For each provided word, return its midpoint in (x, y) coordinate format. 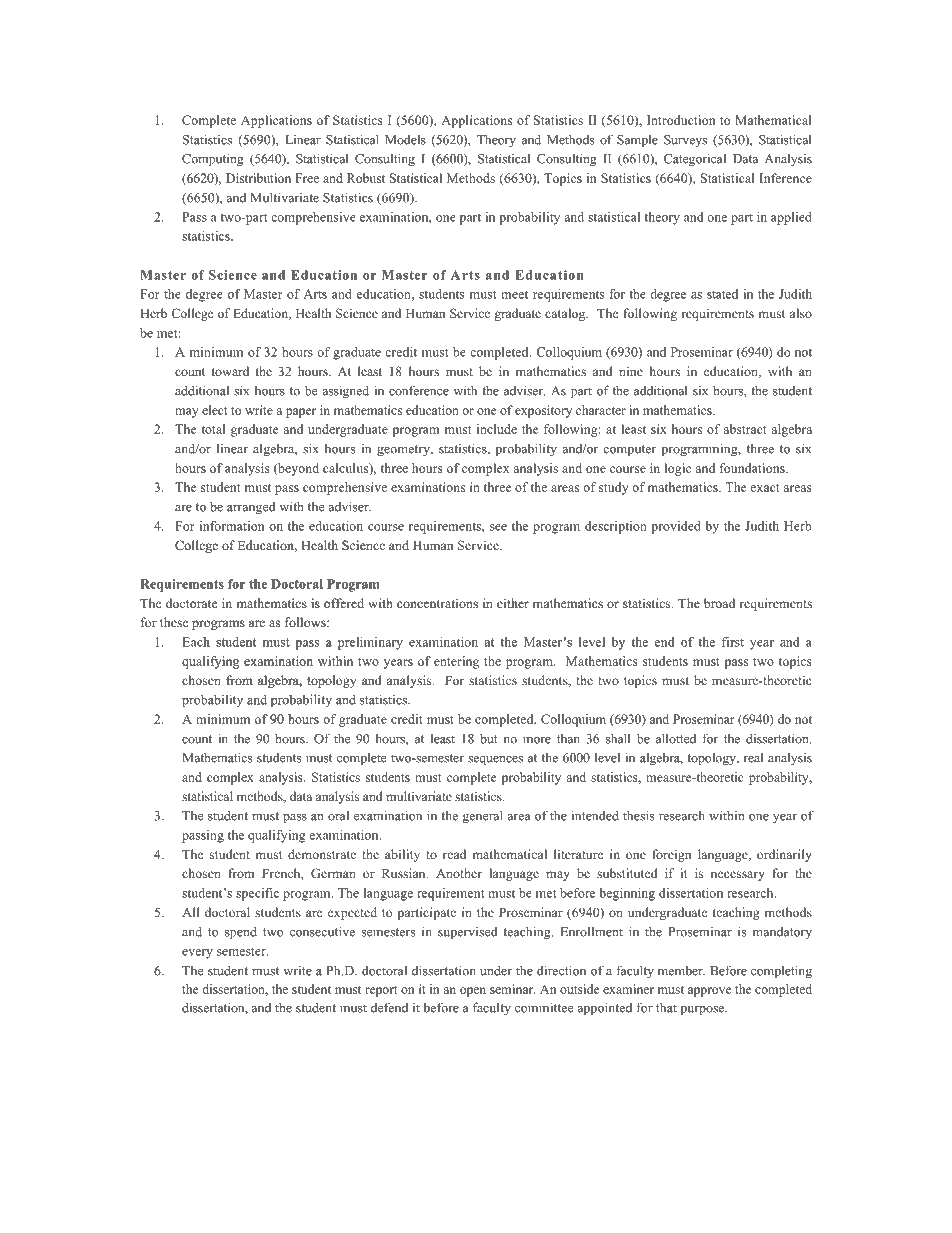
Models (405, 139)
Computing (213, 160)
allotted (676, 738)
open (473, 992)
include (497, 429)
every (197, 954)
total (213, 429)
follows (306, 622)
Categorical (695, 160)
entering (456, 662)
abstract (744, 429)
